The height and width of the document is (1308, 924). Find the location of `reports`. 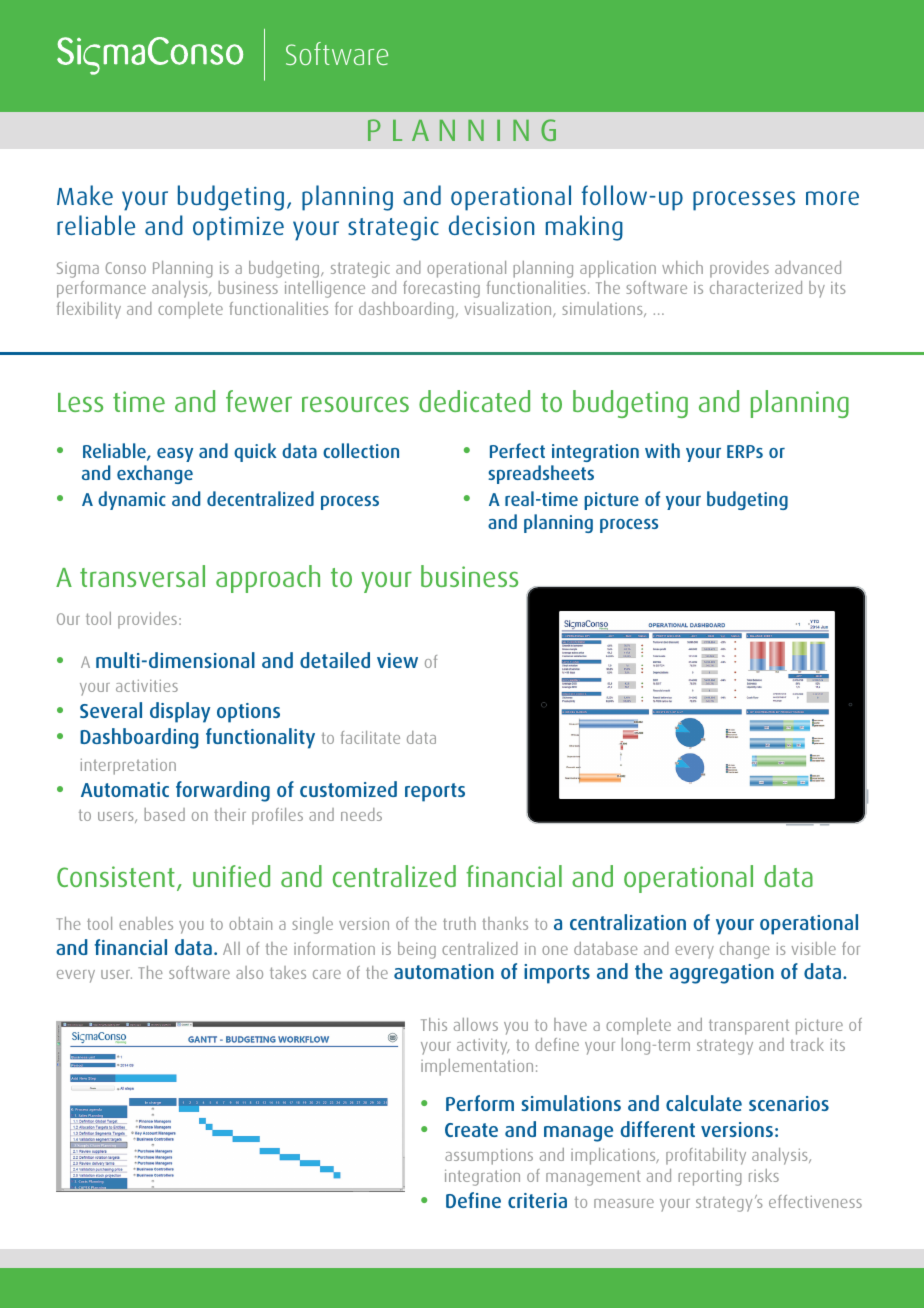

reports is located at coordinates (435, 792).
